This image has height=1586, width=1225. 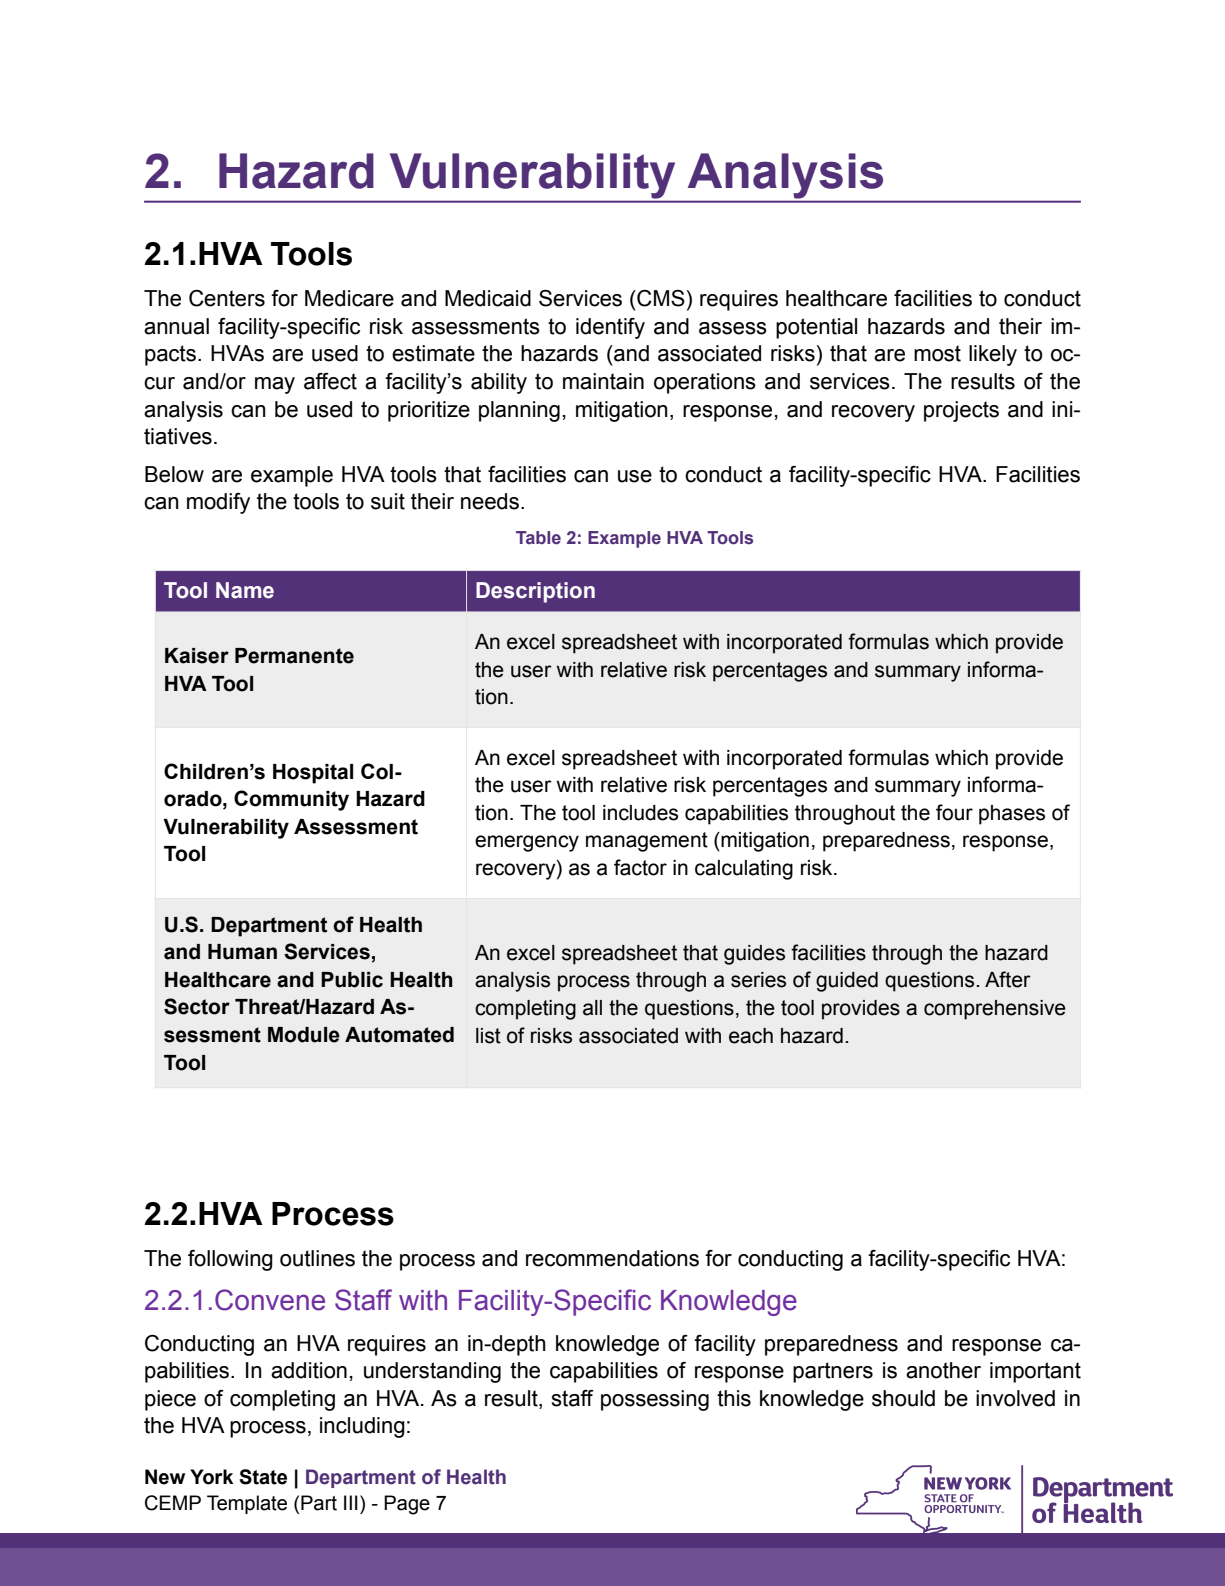 What do you see at coordinates (640, 813) in the image?
I see `includes` at bounding box center [640, 813].
